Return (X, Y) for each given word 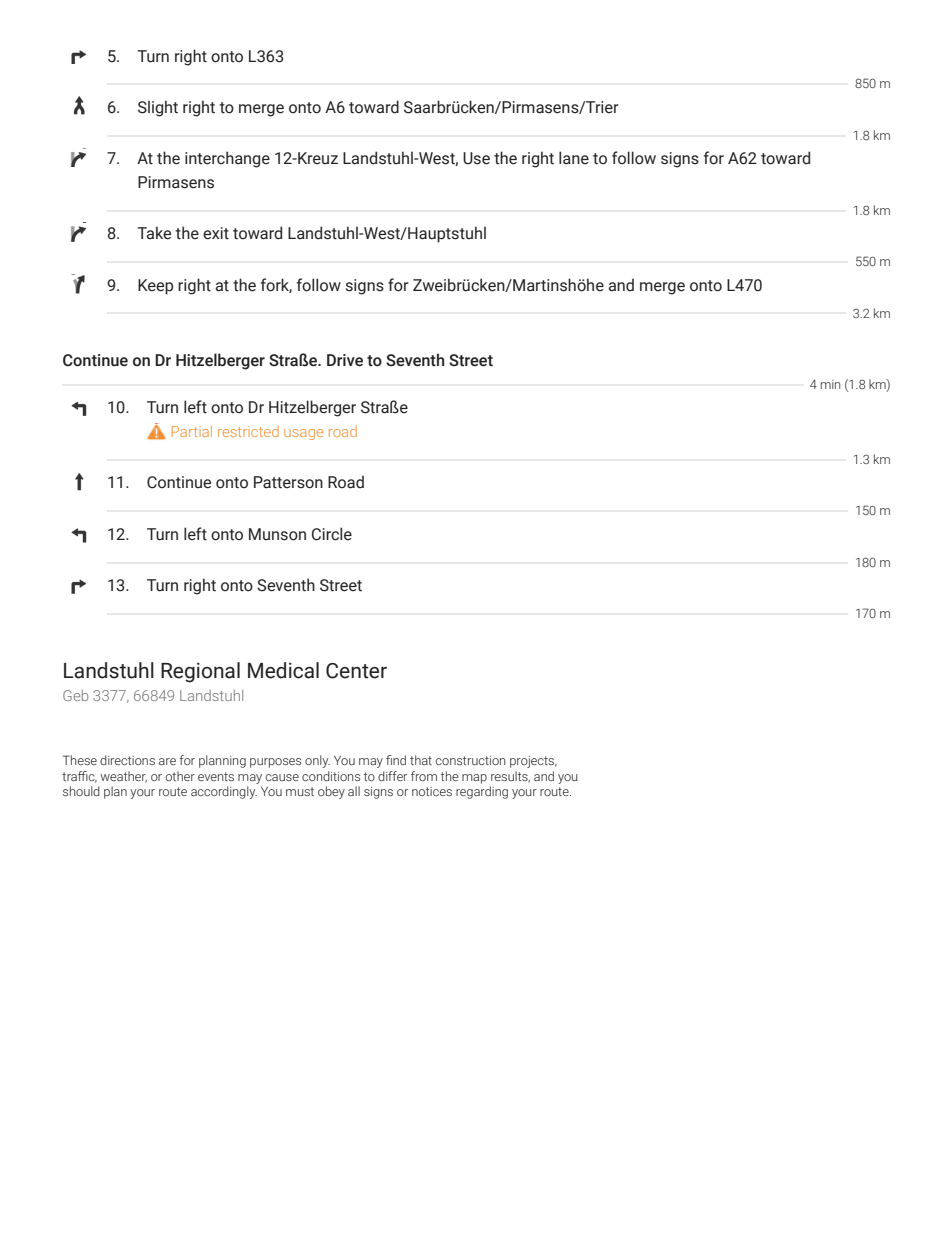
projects (533, 762)
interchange (227, 159)
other (180, 776)
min (830, 384)
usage (303, 434)
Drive (345, 360)
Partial (192, 431)
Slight (158, 108)
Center (356, 671)
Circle (332, 534)
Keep (155, 287)
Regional (200, 672)
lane (574, 158)
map (474, 779)
